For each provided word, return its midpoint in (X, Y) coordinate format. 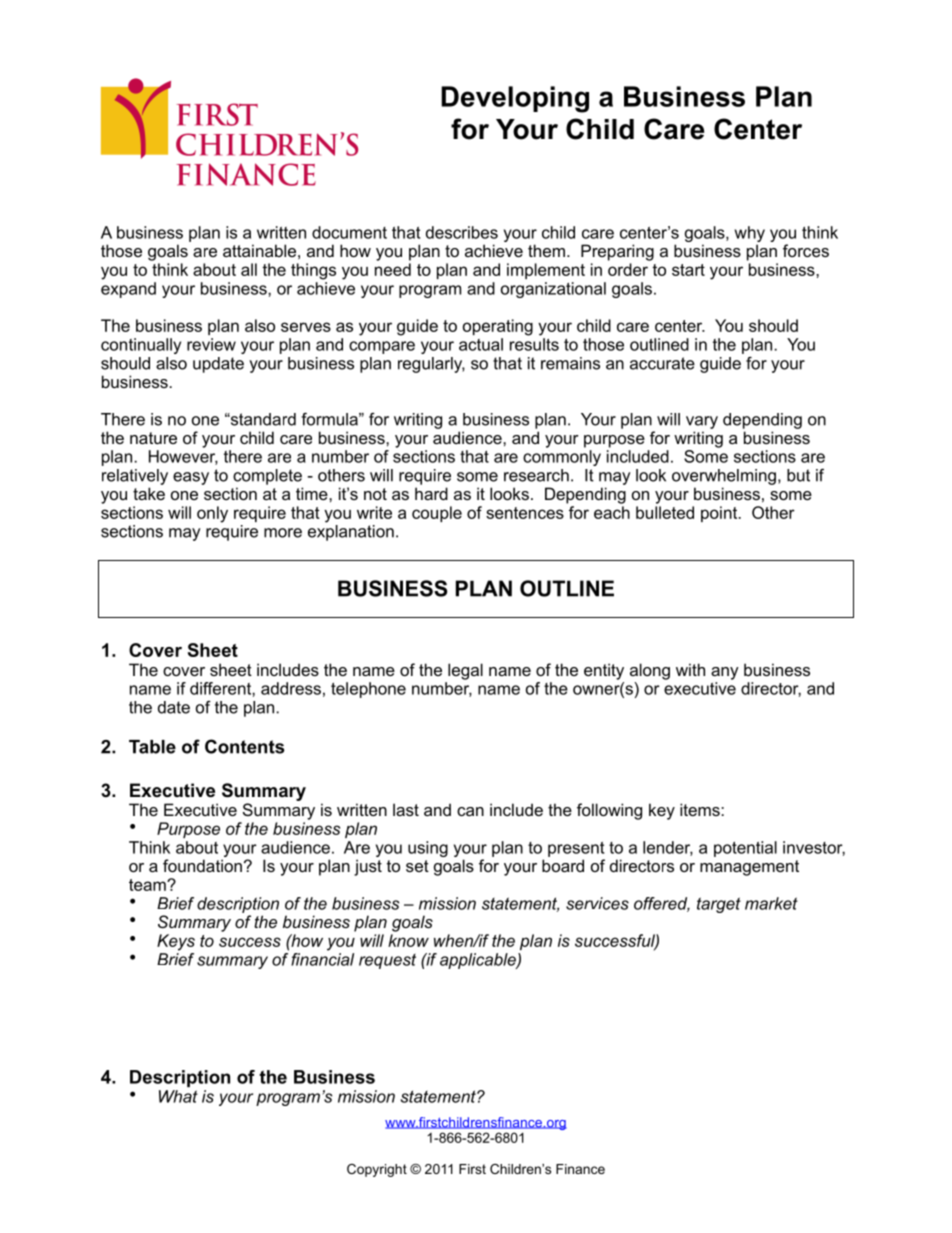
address (291, 688)
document (349, 232)
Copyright (377, 1170)
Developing (515, 99)
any (725, 673)
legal (465, 671)
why (750, 234)
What (178, 1096)
